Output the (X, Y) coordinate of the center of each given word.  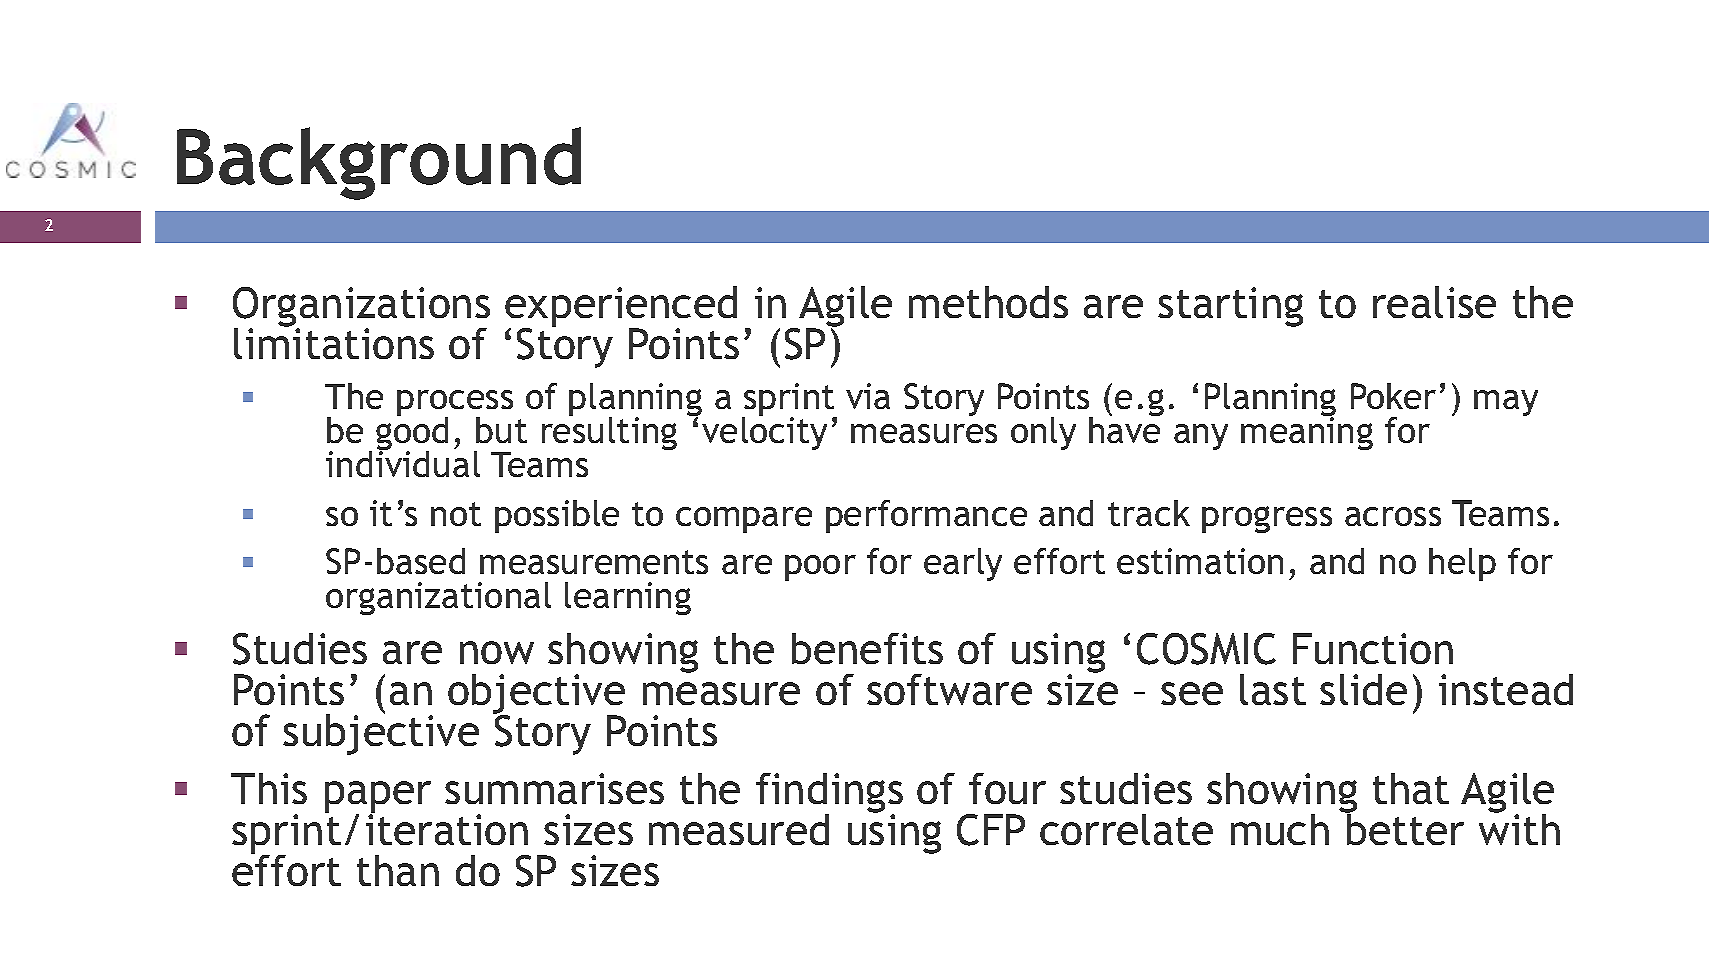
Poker (1393, 396)
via (868, 396)
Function (1373, 648)
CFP (991, 830)
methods (988, 302)
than (398, 870)
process (455, 404)
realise (1434, 302)
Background (379, 163)
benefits (867, 648)
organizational (438, 598)
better (1404, 828)
